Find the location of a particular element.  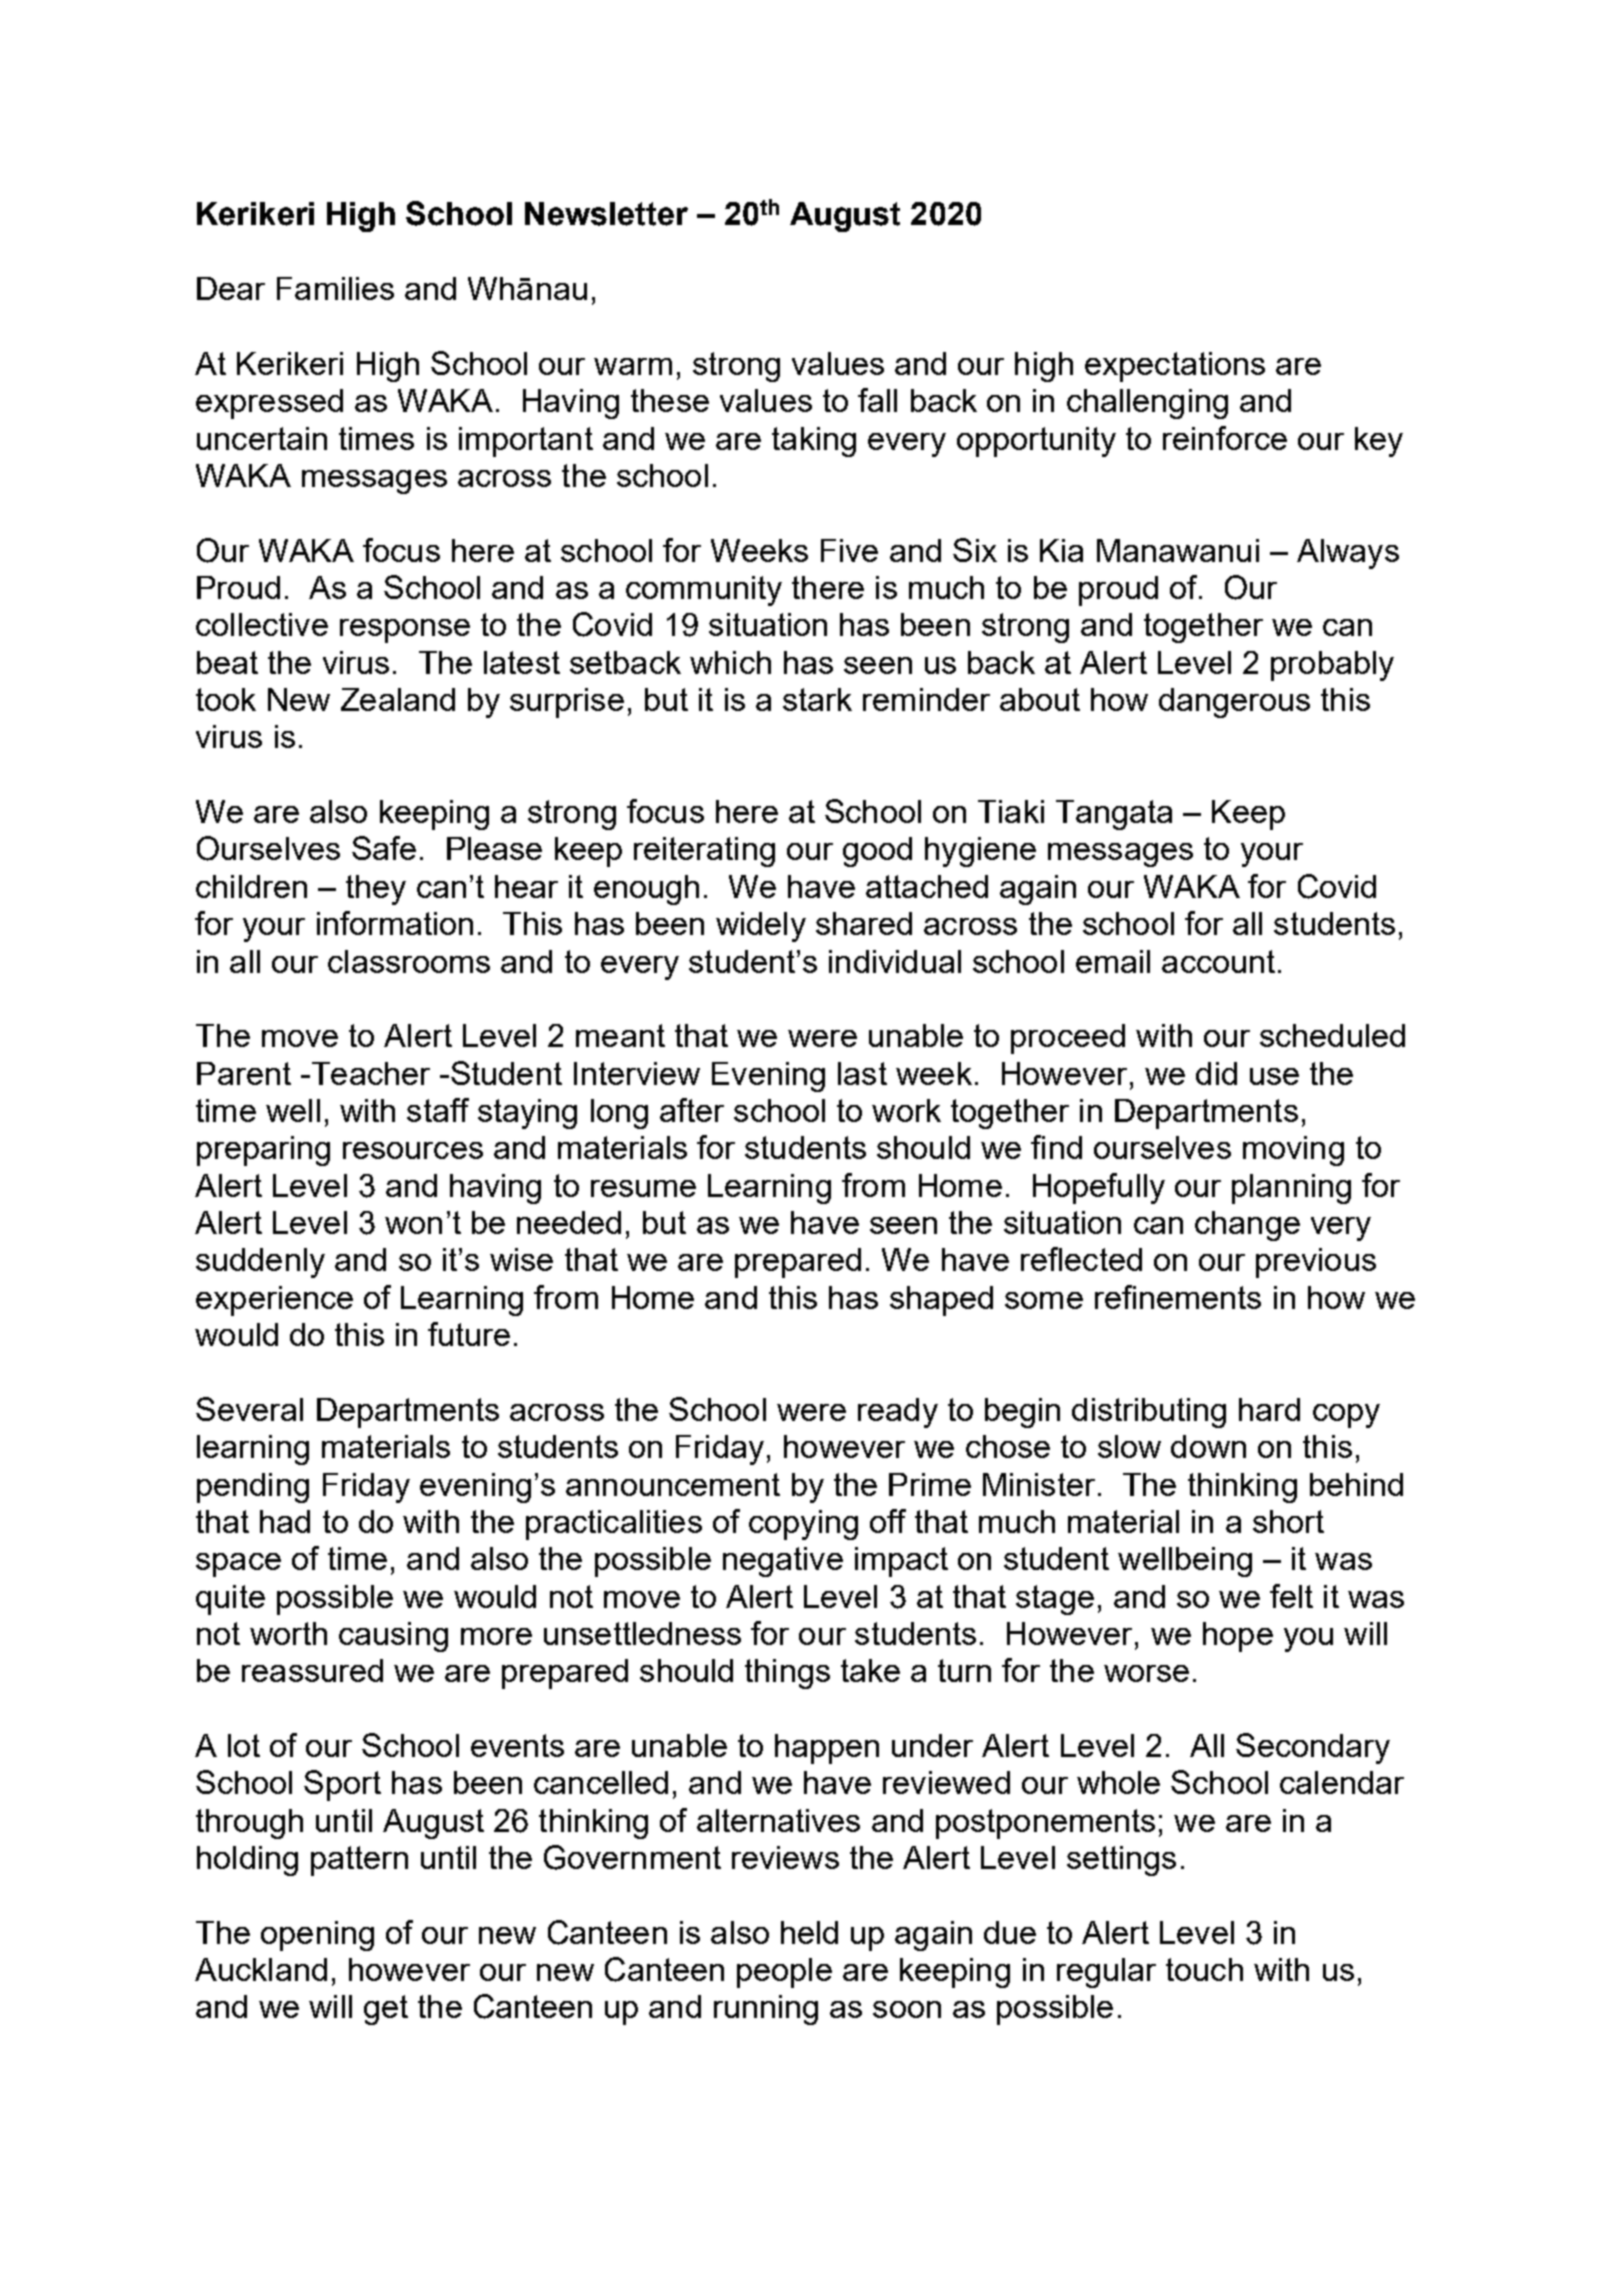

did is located at coordinates (1216, 1073).
